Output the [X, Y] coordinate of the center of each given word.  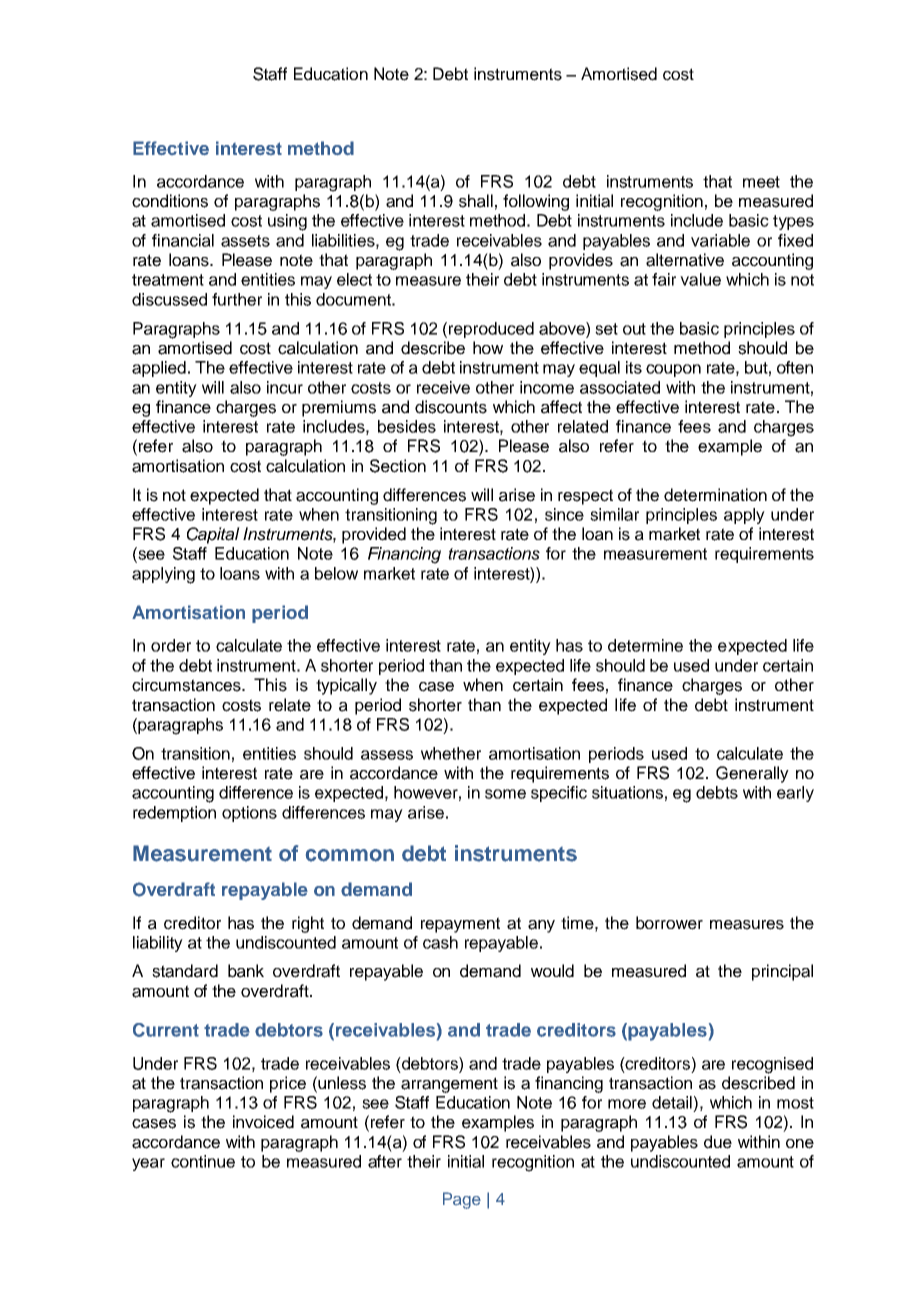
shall [476, 201]
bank [246, 971]
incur [285, 387]
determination [715, 495]
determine [645, 645]
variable [720, 240]
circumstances [187, 685]
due [718, 1142]
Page [462, 1200]
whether [451, 753]
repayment [460, 925]
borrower [669, 923]
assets [245, 241]
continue [203, 1161]
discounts [451, 407]
